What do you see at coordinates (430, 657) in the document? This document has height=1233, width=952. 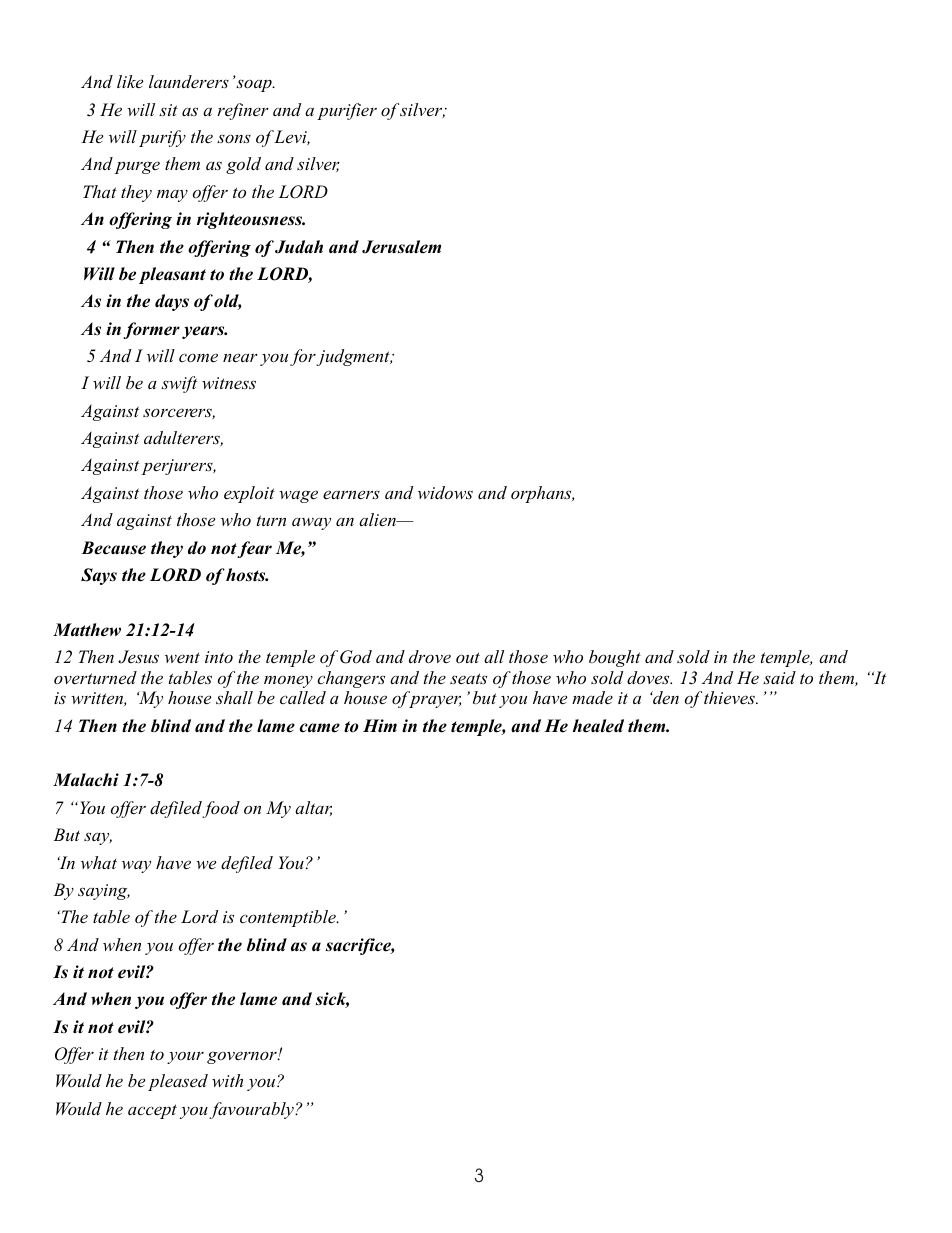 I see `drove` at bounding box center [430, 657].
